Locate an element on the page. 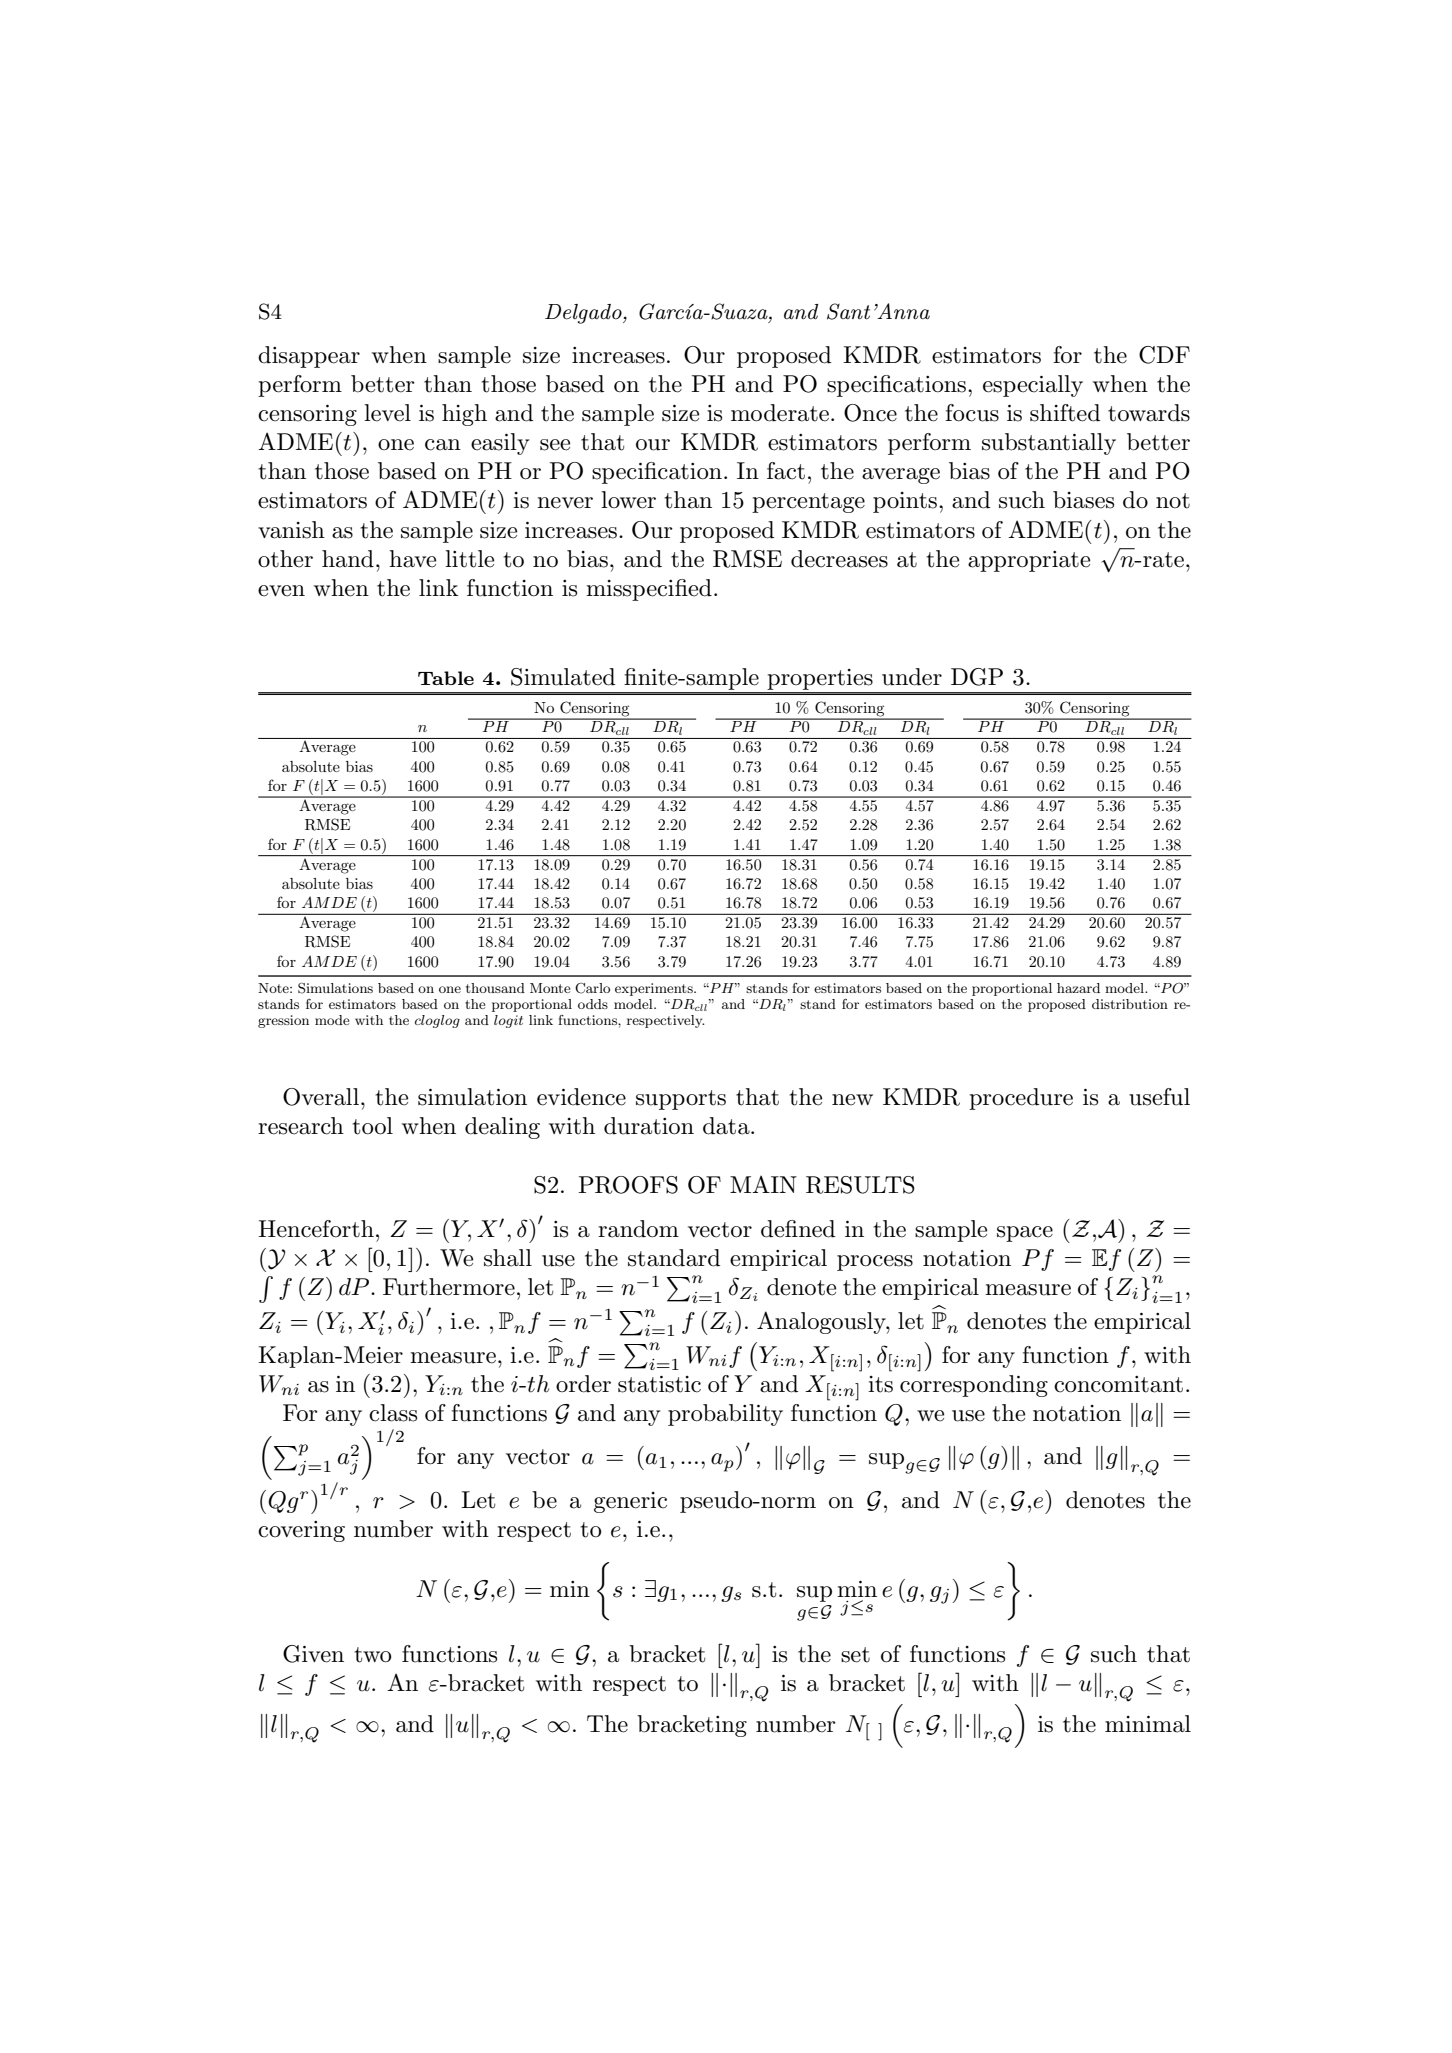  hazard is located at coordinates (1078, 988).
